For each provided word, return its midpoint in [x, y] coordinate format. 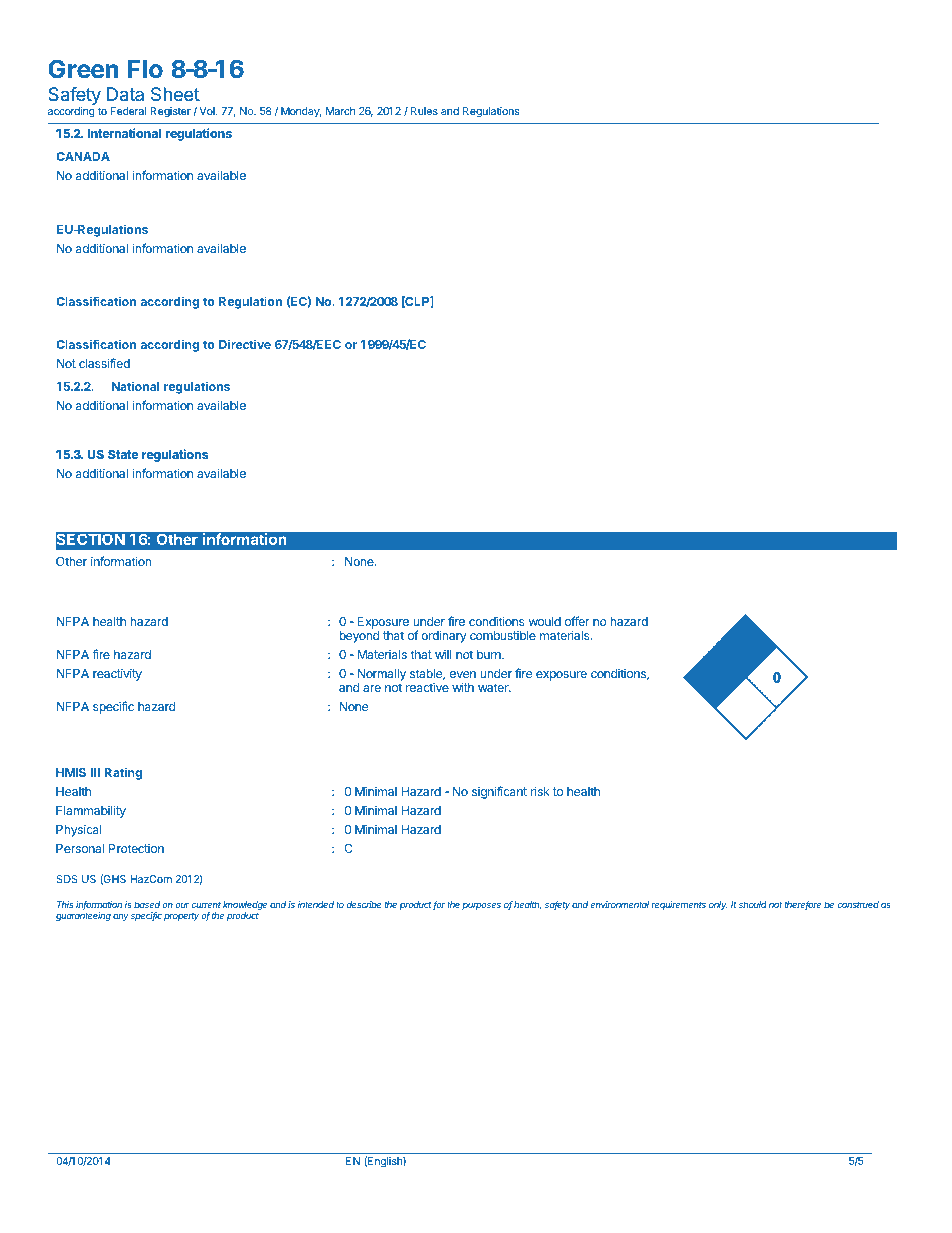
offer [577, 621]
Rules [424, 111]
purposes [481, 906]
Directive [245, 344]
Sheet [175, 94]
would [545, 621]
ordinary [444, 636]
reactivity [117, 674]
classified [104, 363]
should [753, 904]
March [340, 111]
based [147, 904]
